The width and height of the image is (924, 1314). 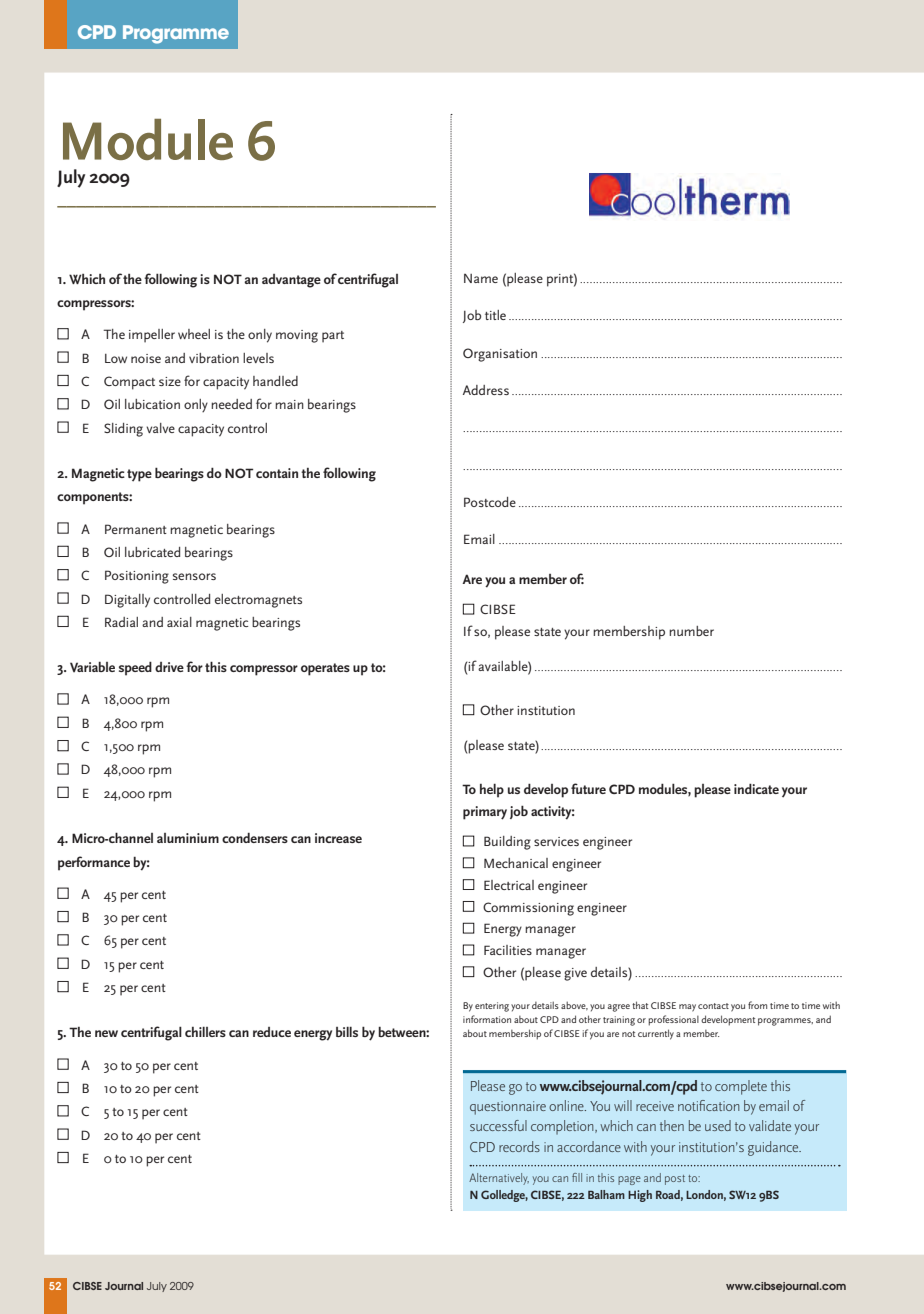 What do you see at coordinates (691, 631) in the image?
I see `number` at bounding box center [691, 631].
